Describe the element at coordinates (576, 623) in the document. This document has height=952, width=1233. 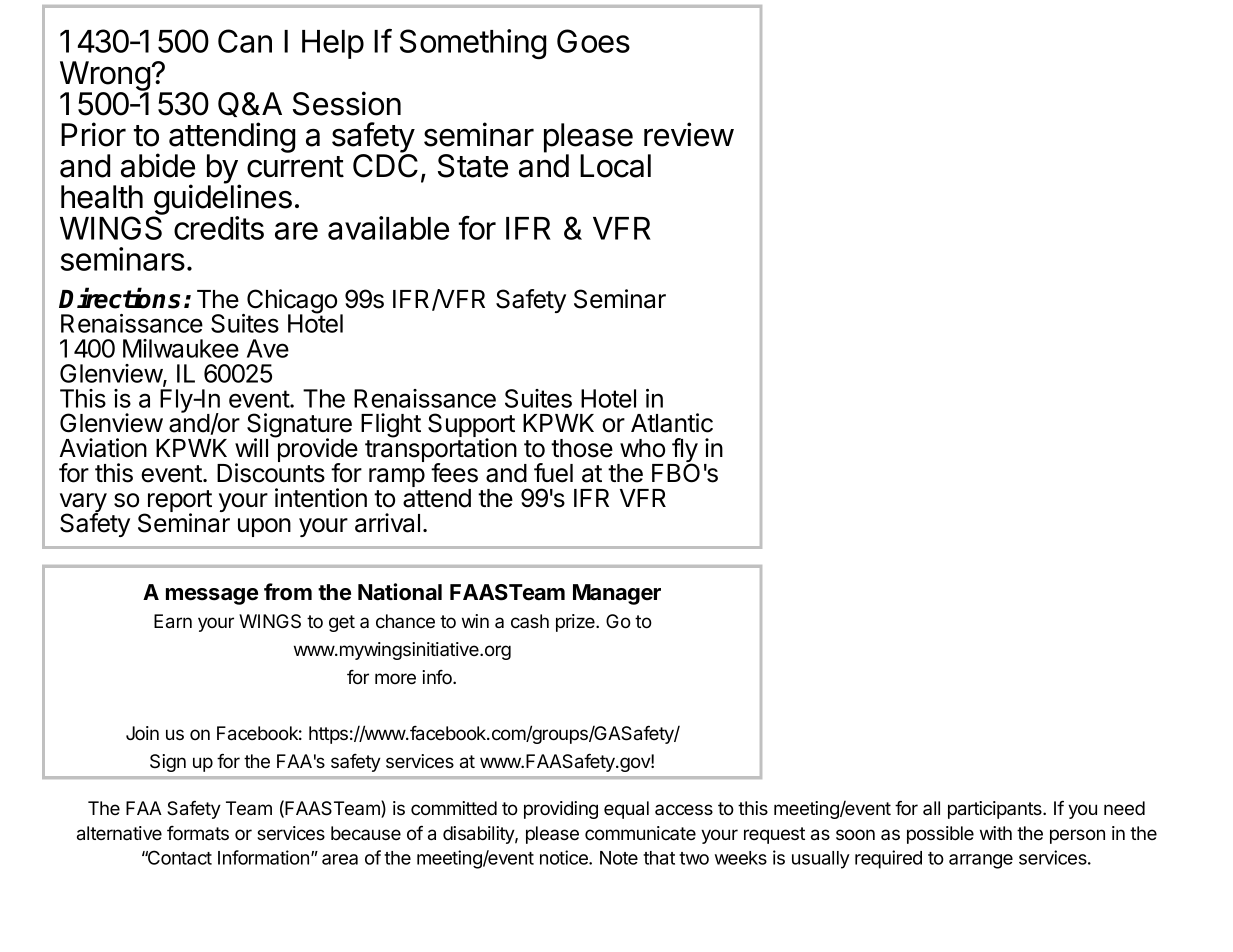
I see `prize` at that location.
